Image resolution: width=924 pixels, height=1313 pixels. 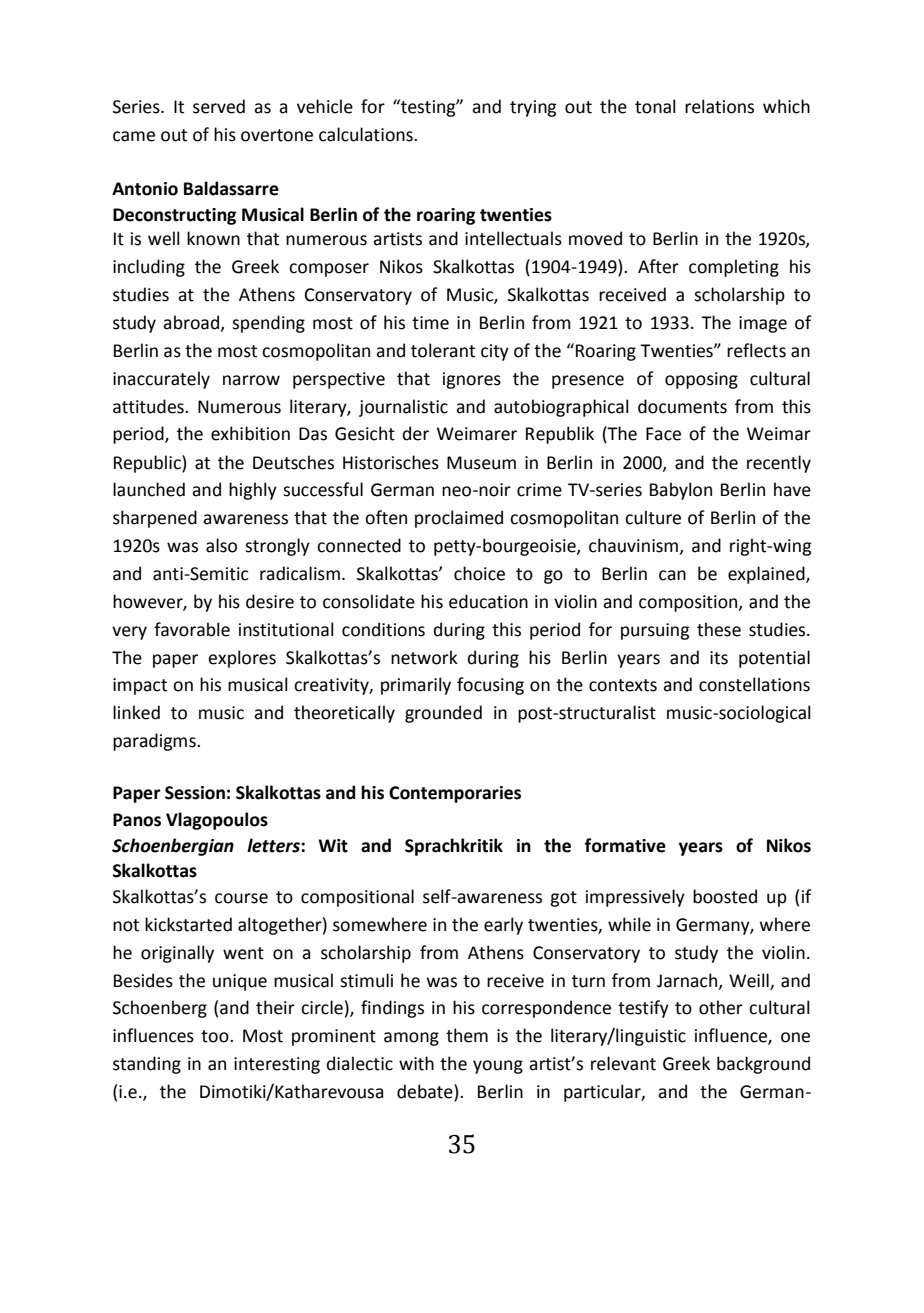 I want to click on too, so click(x=216, y=1036).
